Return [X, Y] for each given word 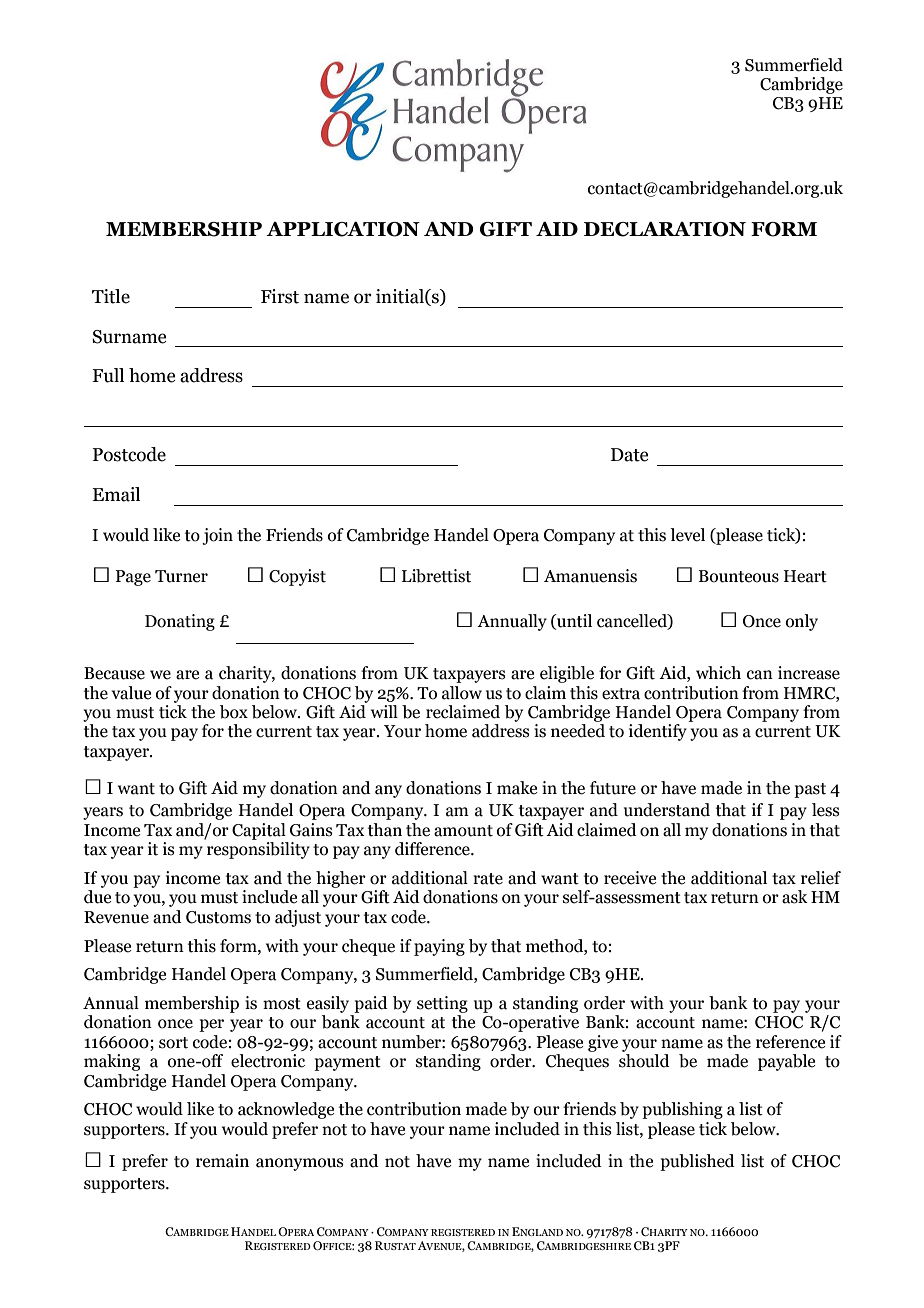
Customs [218, 917]
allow [462, 693]
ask [795, 897]
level [687, 535]
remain [222, 1161]
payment [347, 1063]
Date [629, 455]
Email [116, 494]
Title [111, 296]
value [131, 693]
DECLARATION [665, 229]
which [718, 673]
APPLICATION [343, 229]
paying [439, 947]
